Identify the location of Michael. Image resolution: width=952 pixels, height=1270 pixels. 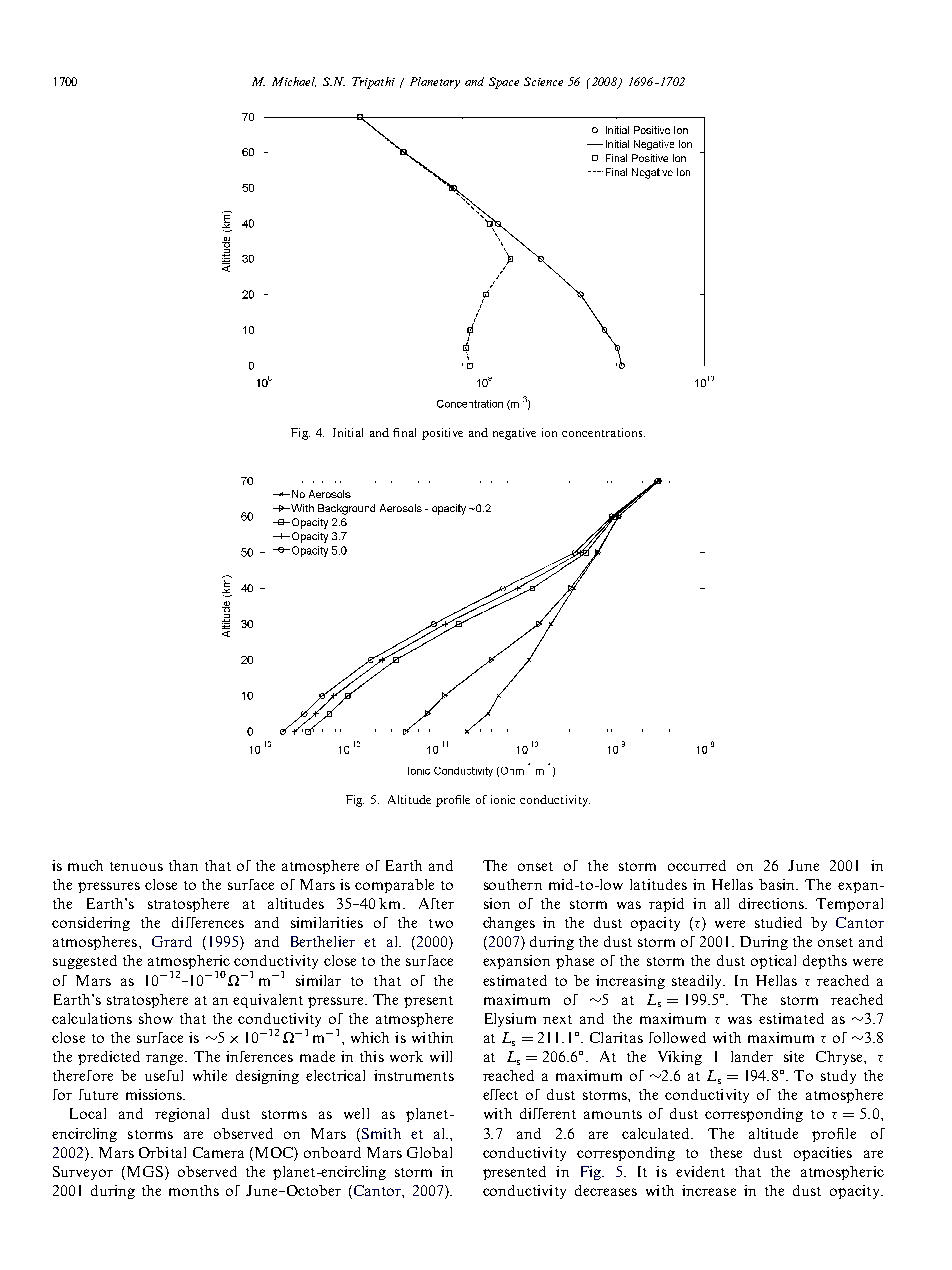
(294, 82).
